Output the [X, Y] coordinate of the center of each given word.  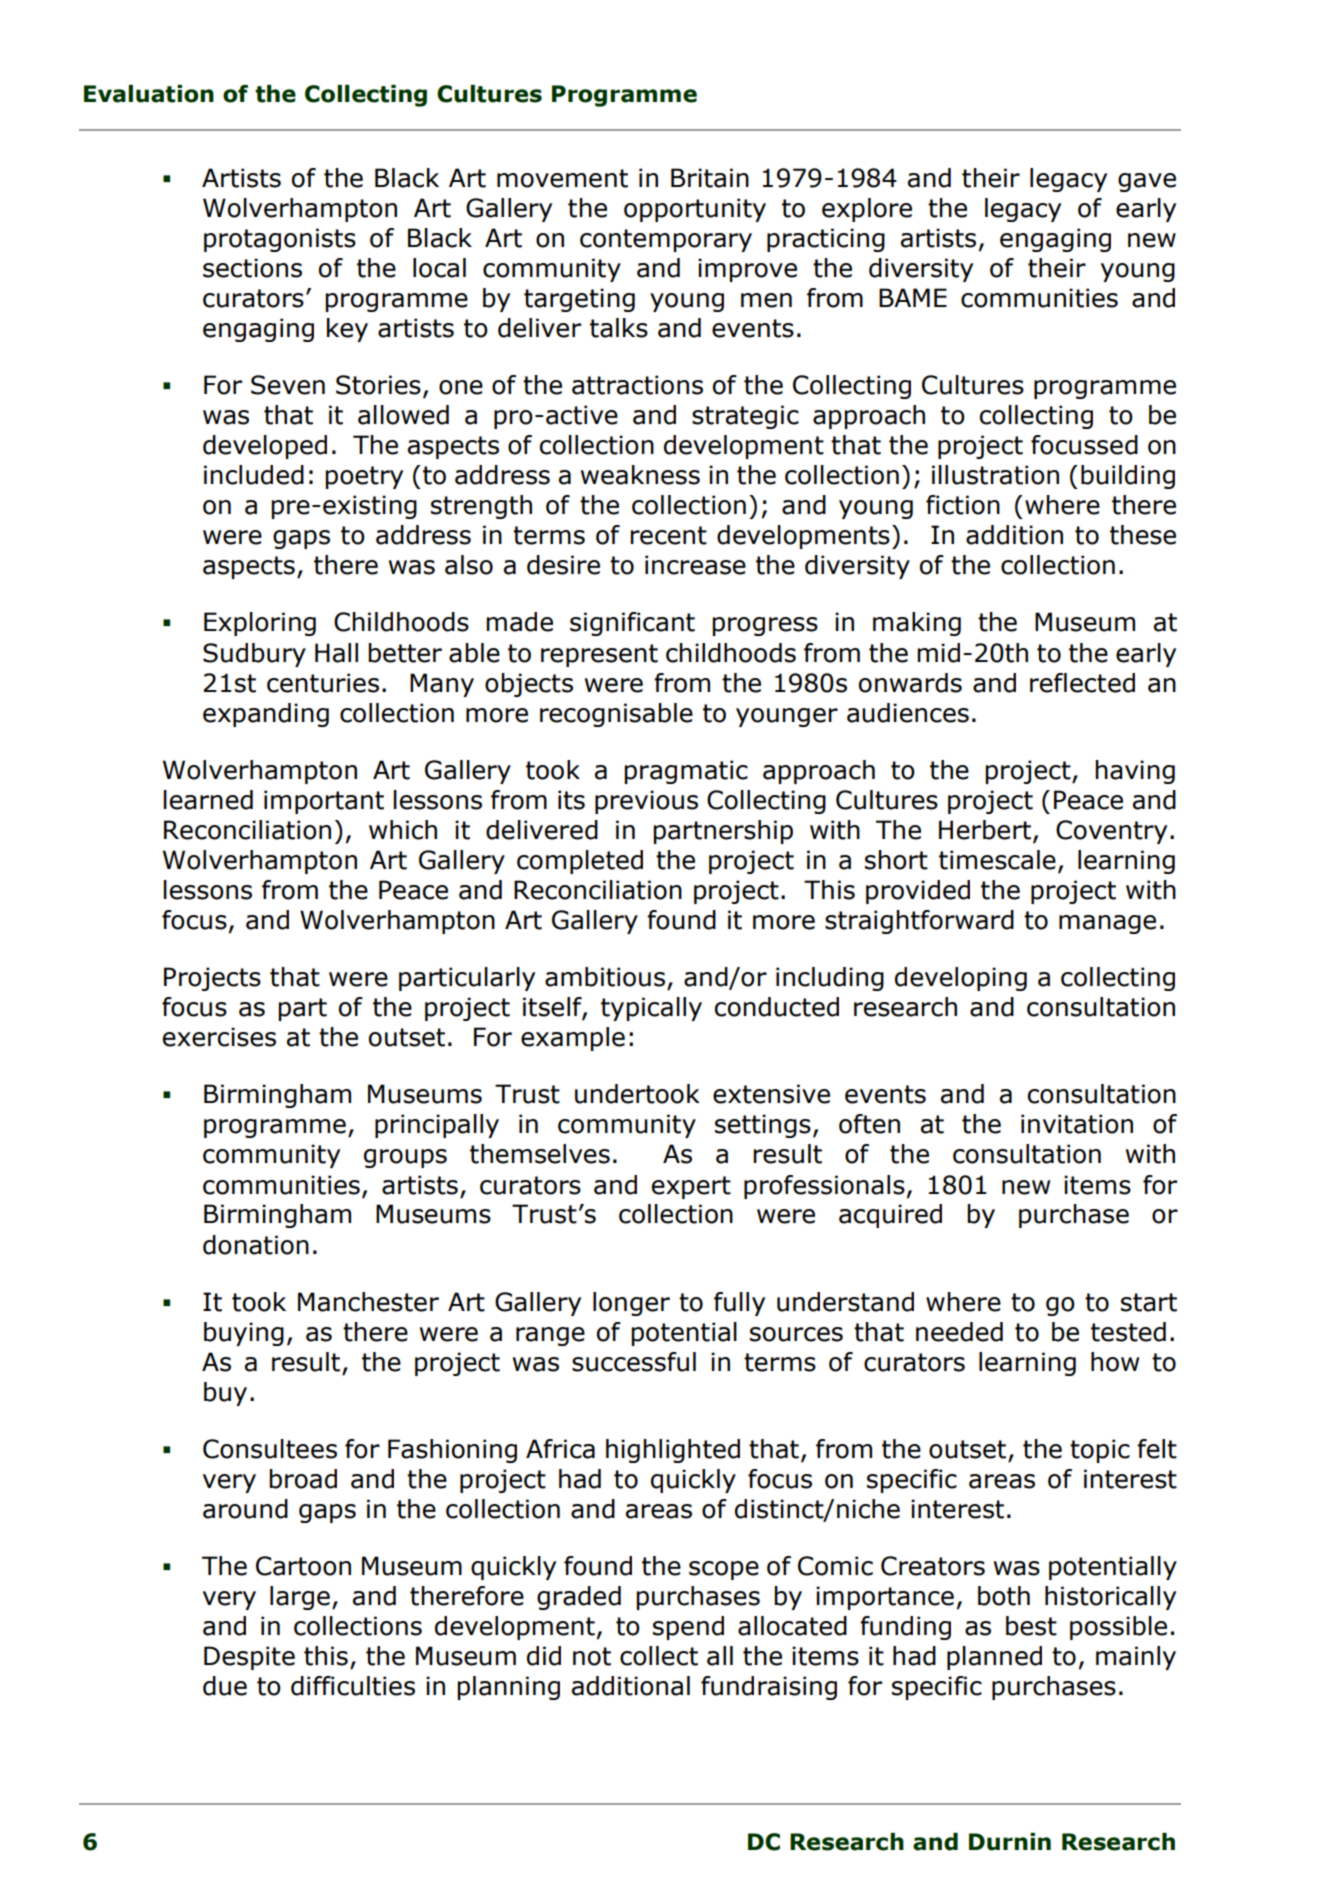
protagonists [280, 240]
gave [1147, 182]
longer [631, 1304]
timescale [997, 860]
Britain [710, 178]
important [324, 802]
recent [668, 535]
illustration [995, 475]
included [254, 475]
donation [256, 1245]
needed [959, 1332]
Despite [249, 1658]
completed [580, 862]
